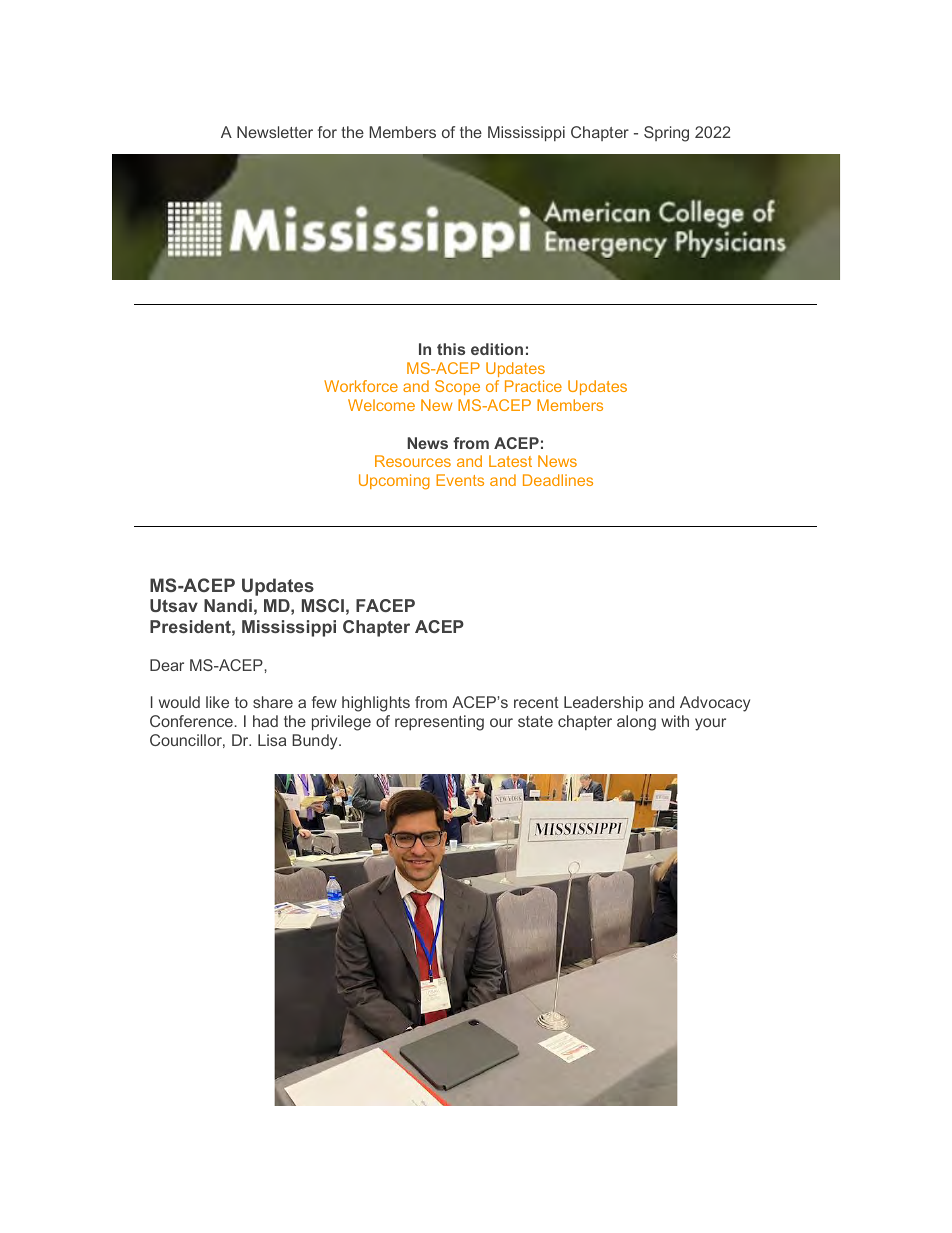  What do you see at coordinates (265, 721) in the screenshot?
I see `had` at bounding box center [265, 721].
